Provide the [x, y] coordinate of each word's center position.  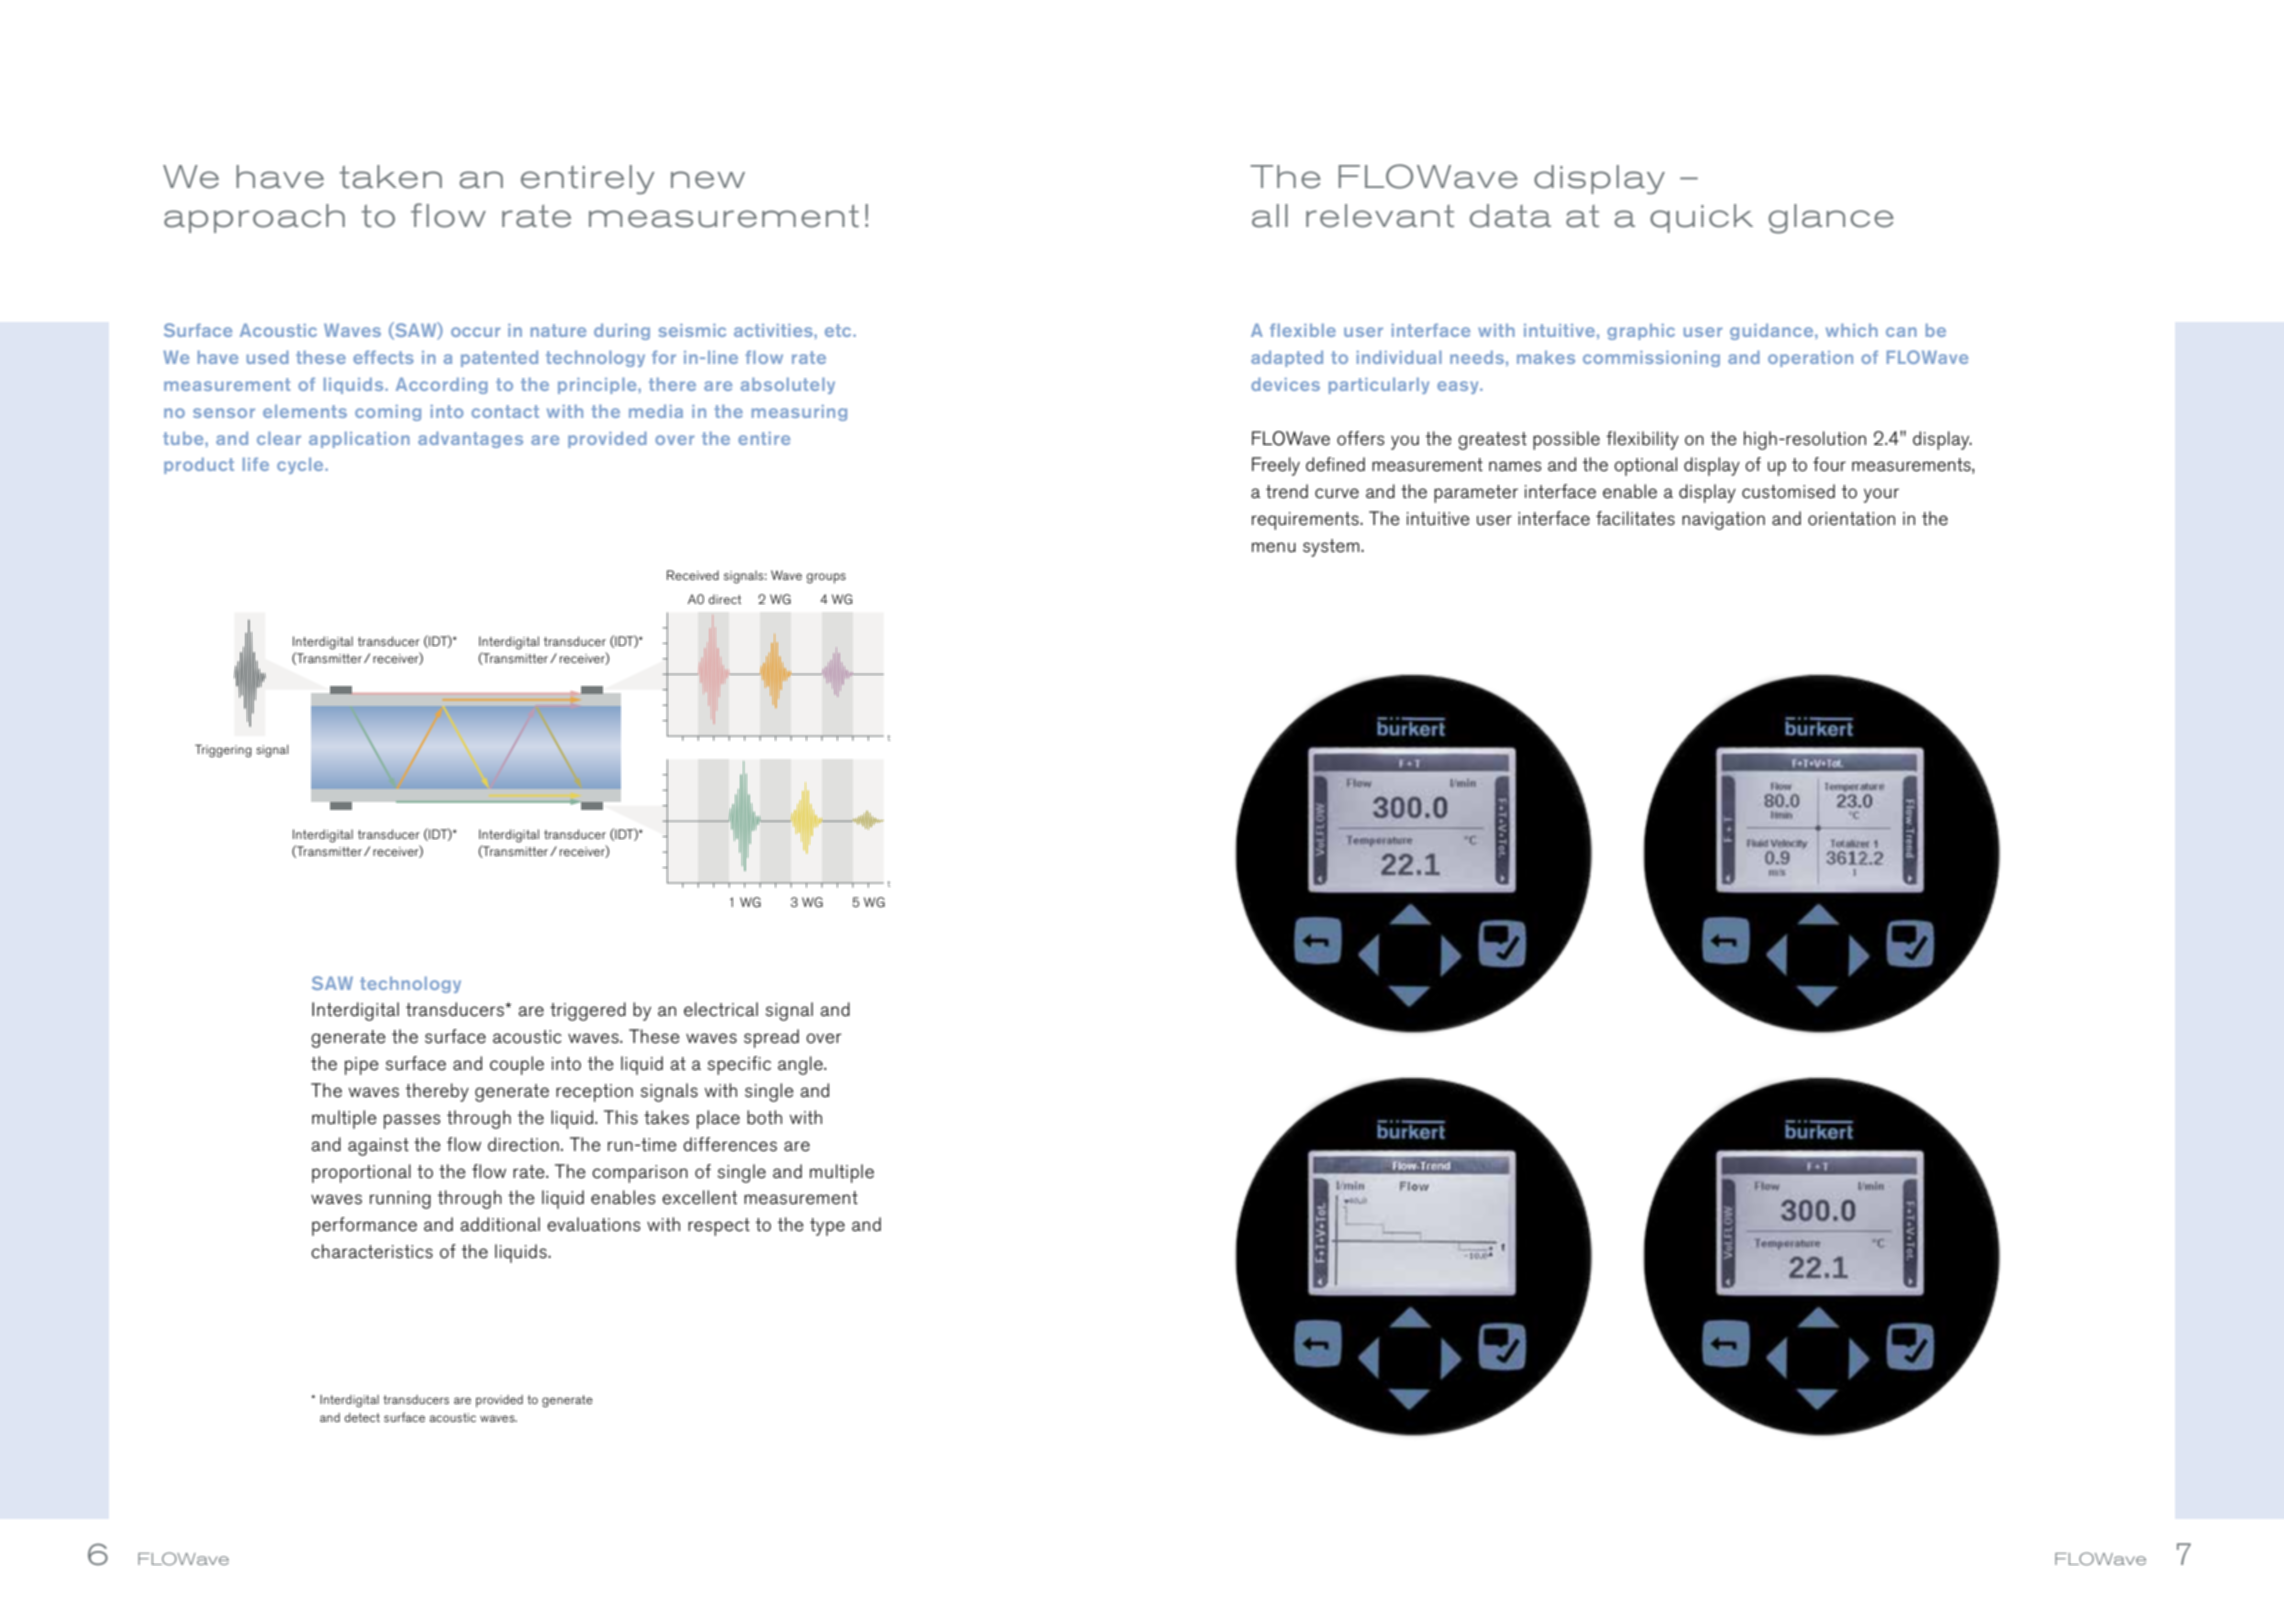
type [827, 1227]
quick [1701, 218]
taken [390, 177]
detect [362, 1417]
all [1270, 216]
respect [719, 1227]
